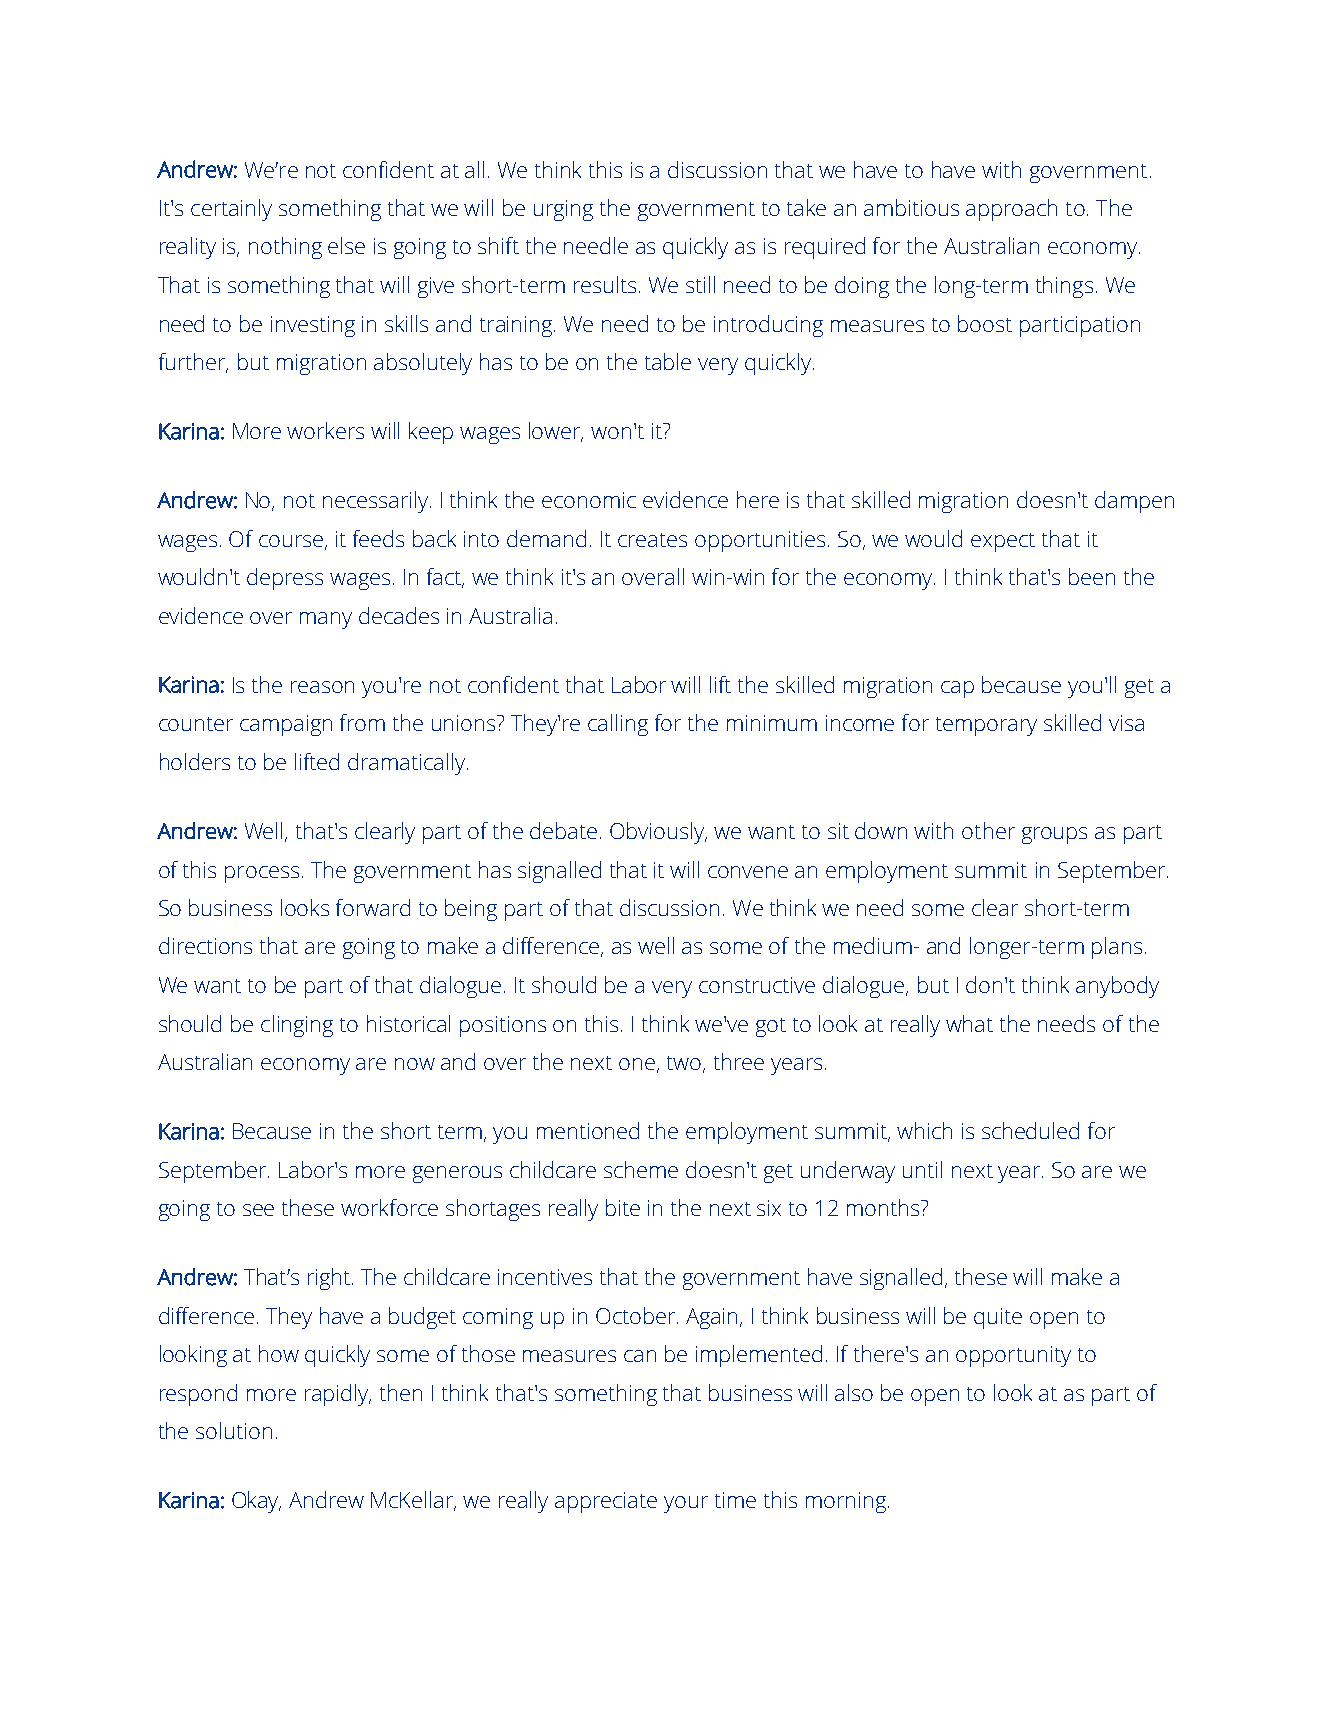 The width and height of the screenshot is (1332, 1724). What do you see at coordinates (686, 1504) in the screenshot?
I see `your` at bounding box center [686, 1504].
